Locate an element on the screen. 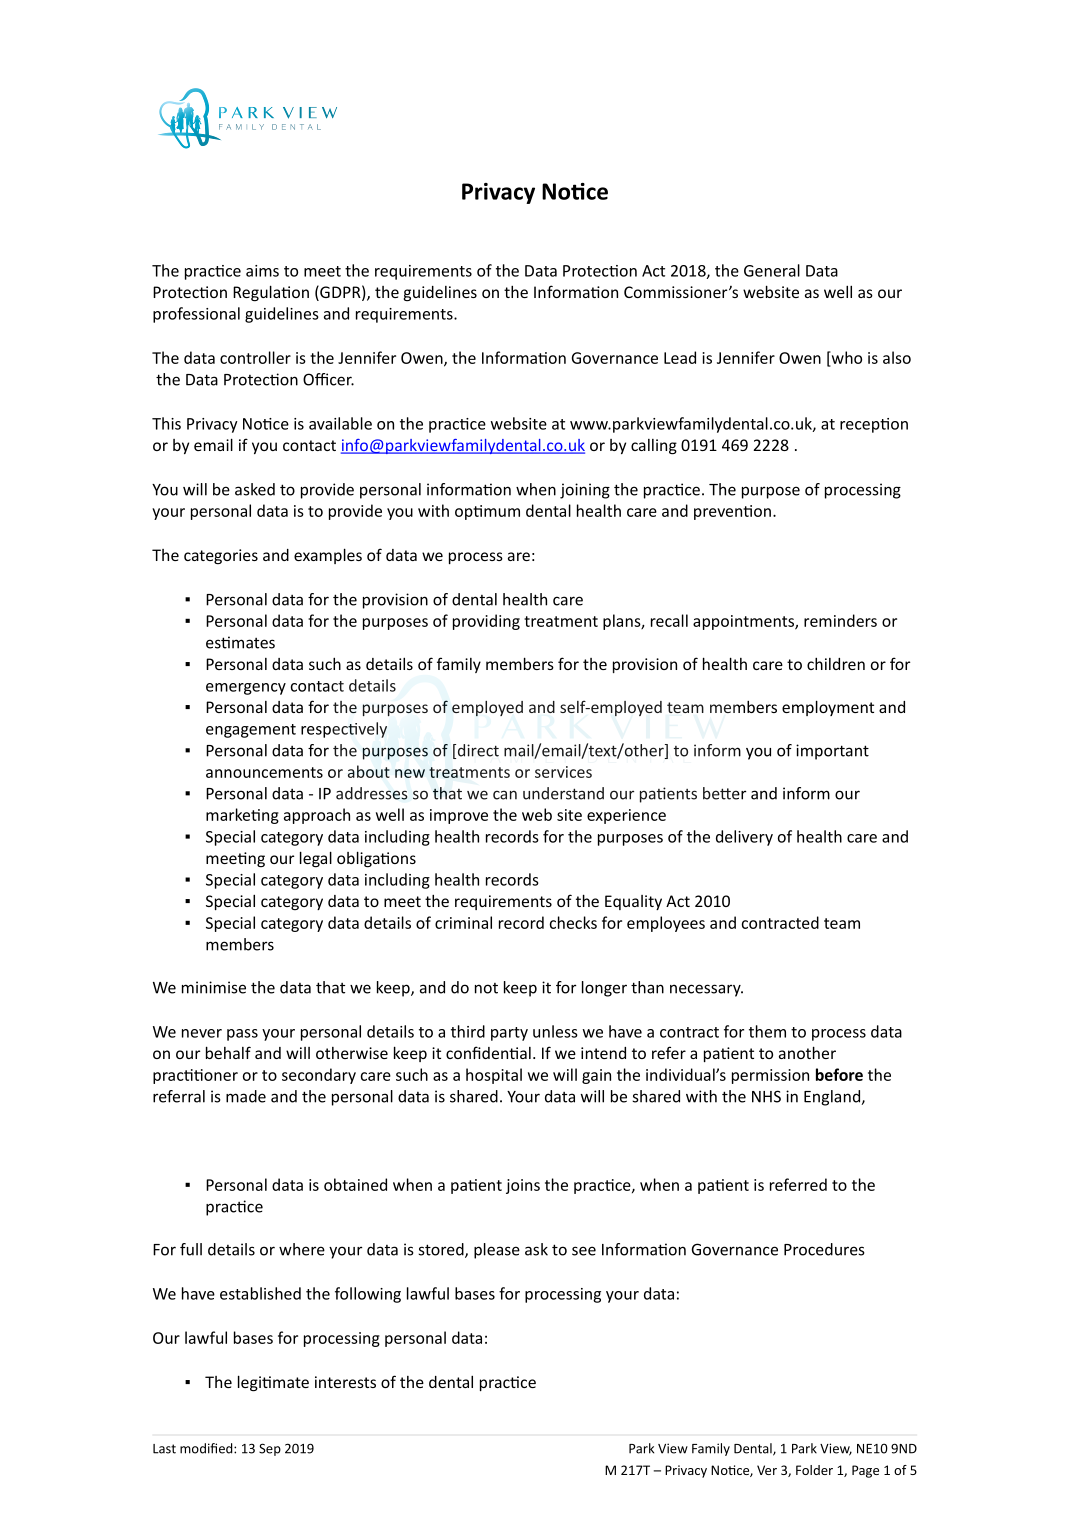 The height and width of the screenshot is (1513, 1069). Regulation is located at coordinates (271, 293).
